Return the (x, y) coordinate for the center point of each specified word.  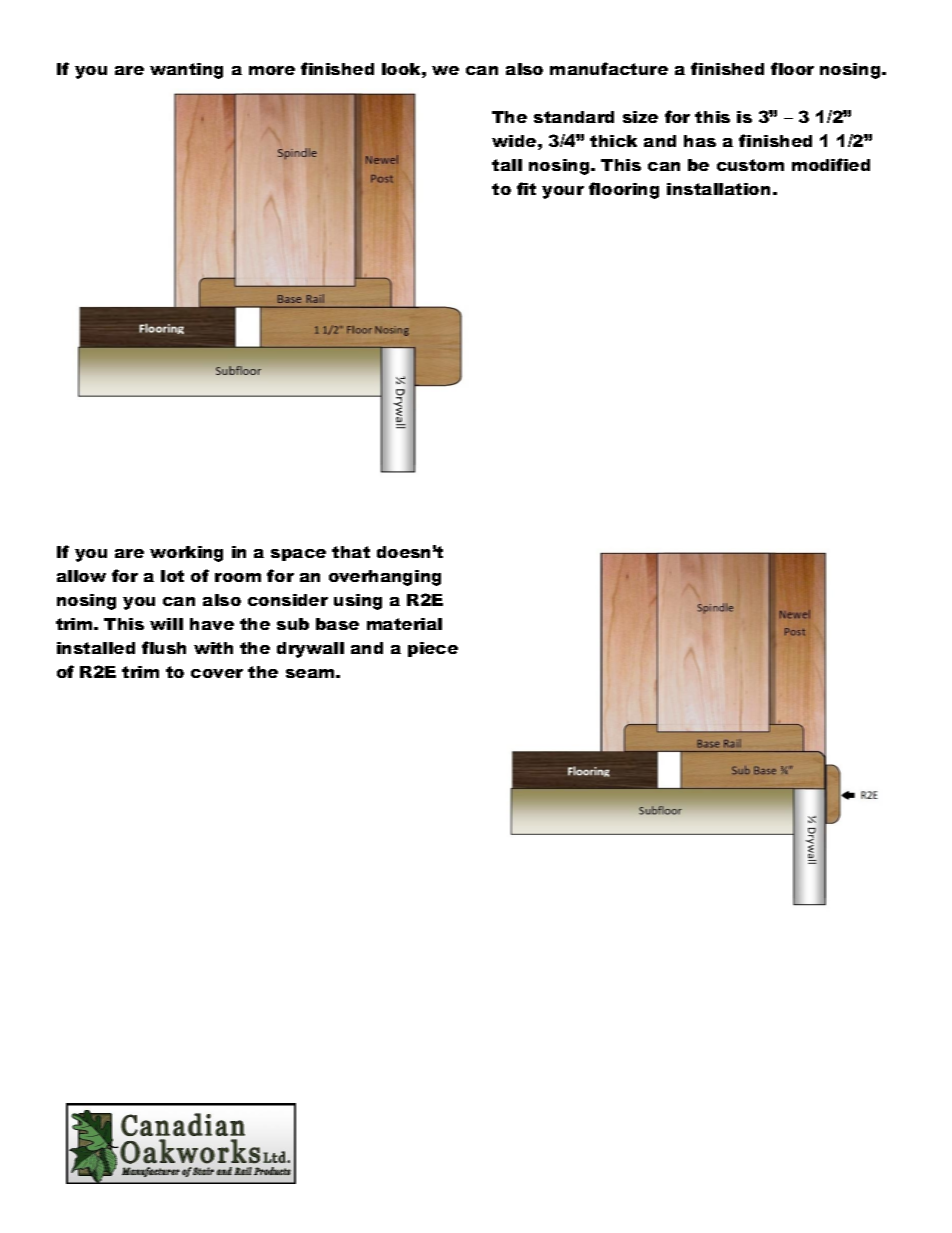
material (404, 624)
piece (433, 649)
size (640, 117)
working (186, 554)
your (563, 192)
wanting (186, 71)
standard (574, 117)
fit (526, 188)
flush (164, 647)
